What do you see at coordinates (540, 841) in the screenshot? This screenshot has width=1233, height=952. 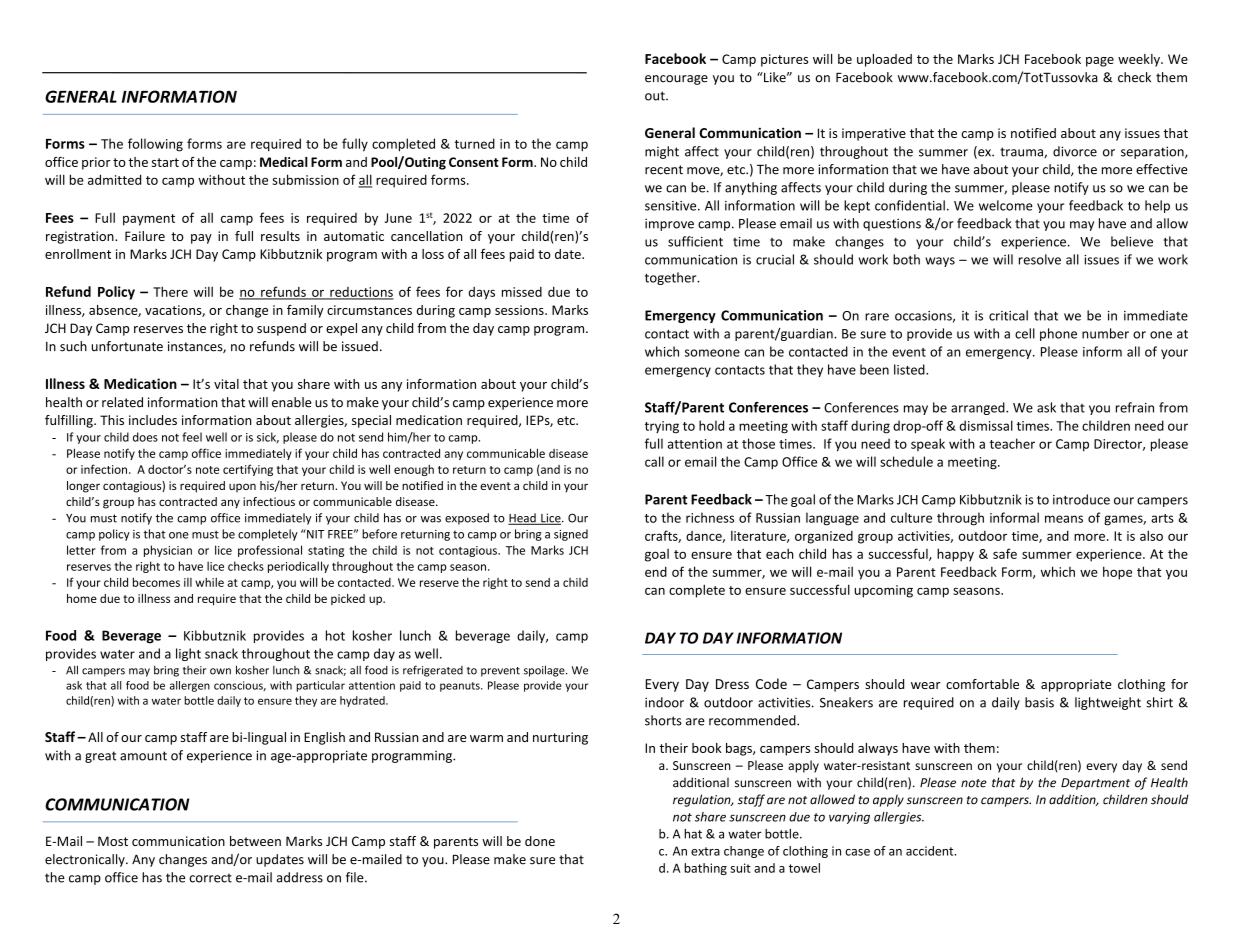 I see `done` at bounding box center [540, 841].
